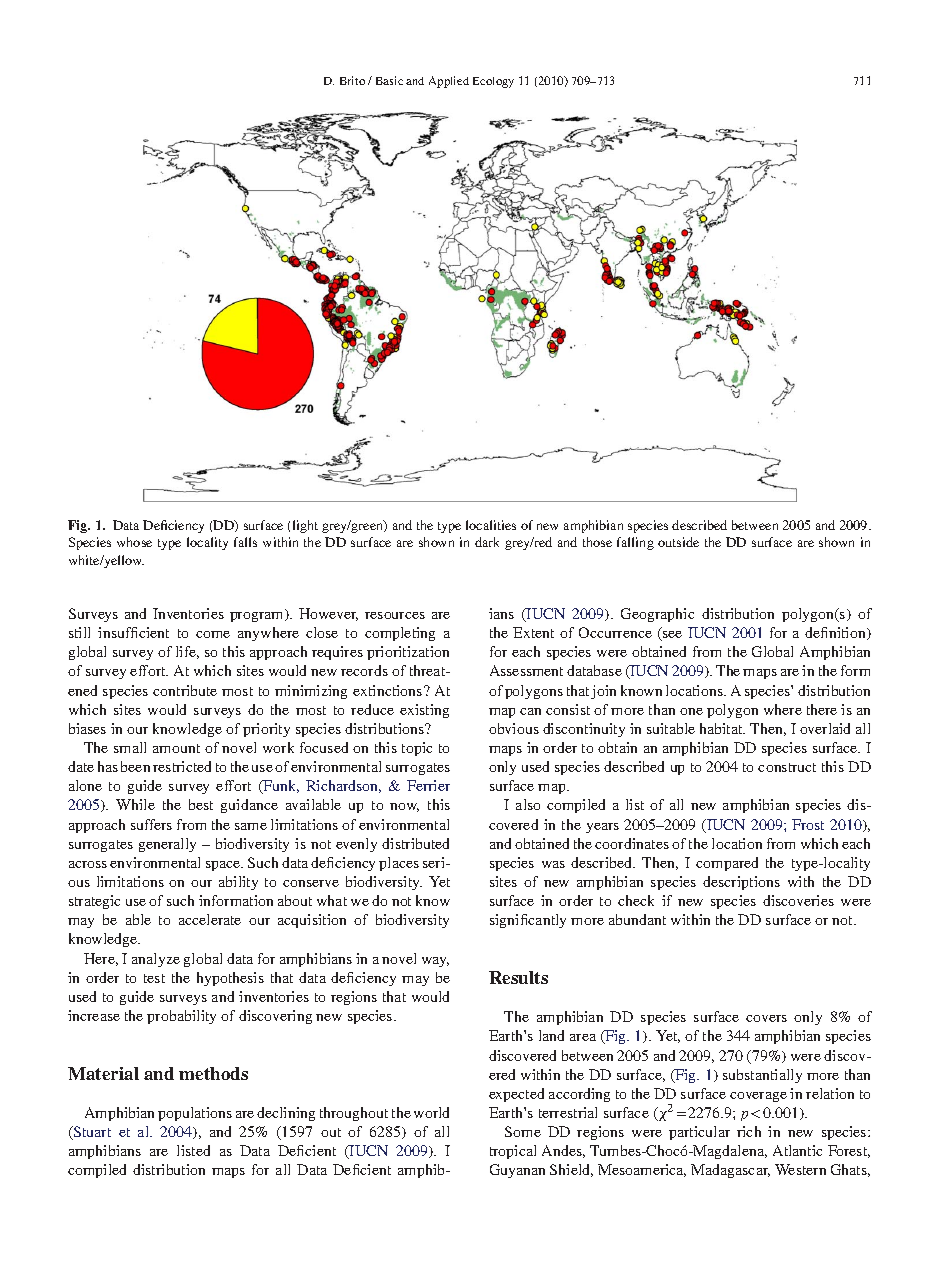 This image has width=952, height=1271. Describe the element at coordinates (195, 1114) in the image. I see `populations` at that location.
